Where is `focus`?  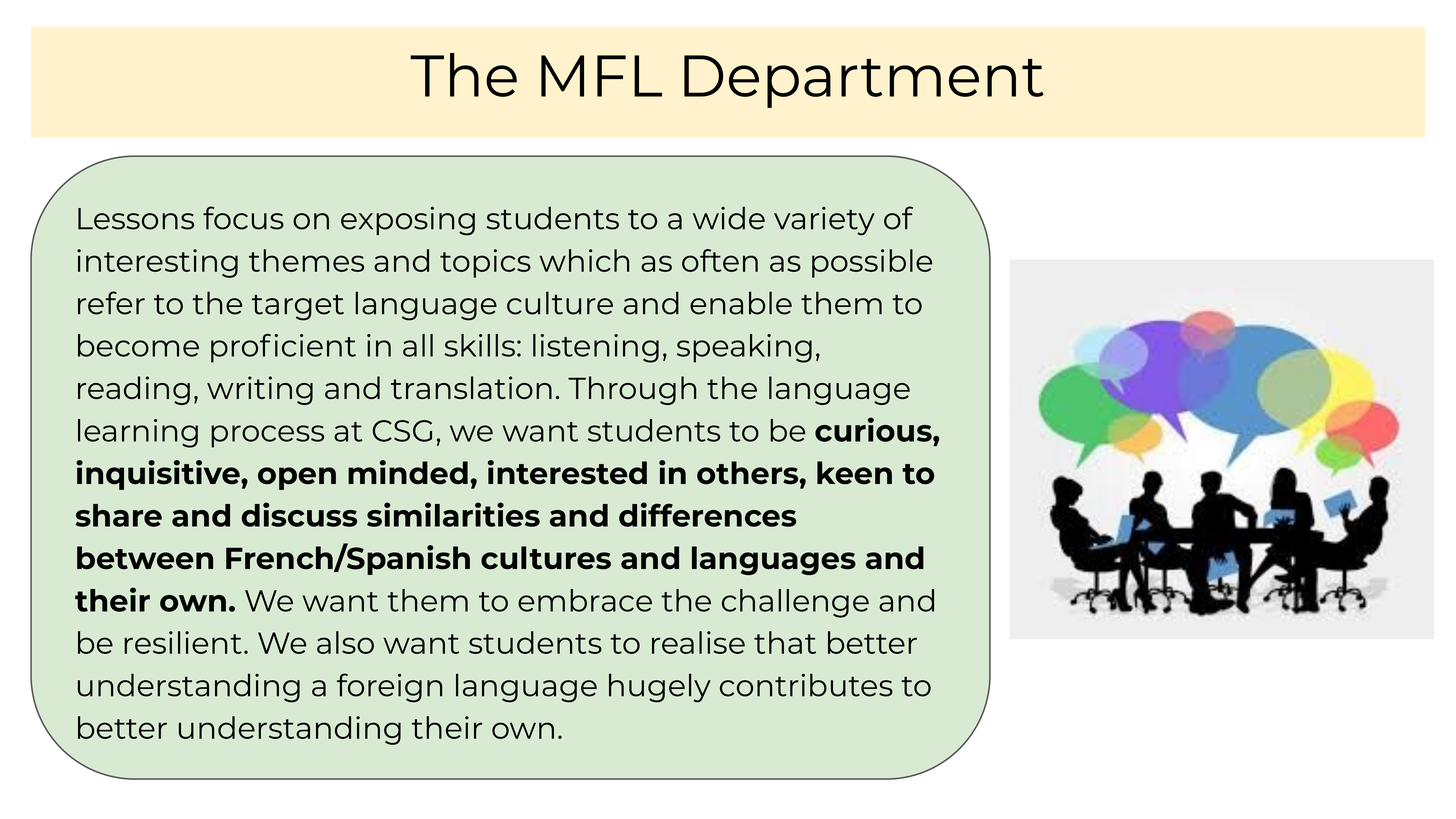
focus is located at coordinates (243, 218).
